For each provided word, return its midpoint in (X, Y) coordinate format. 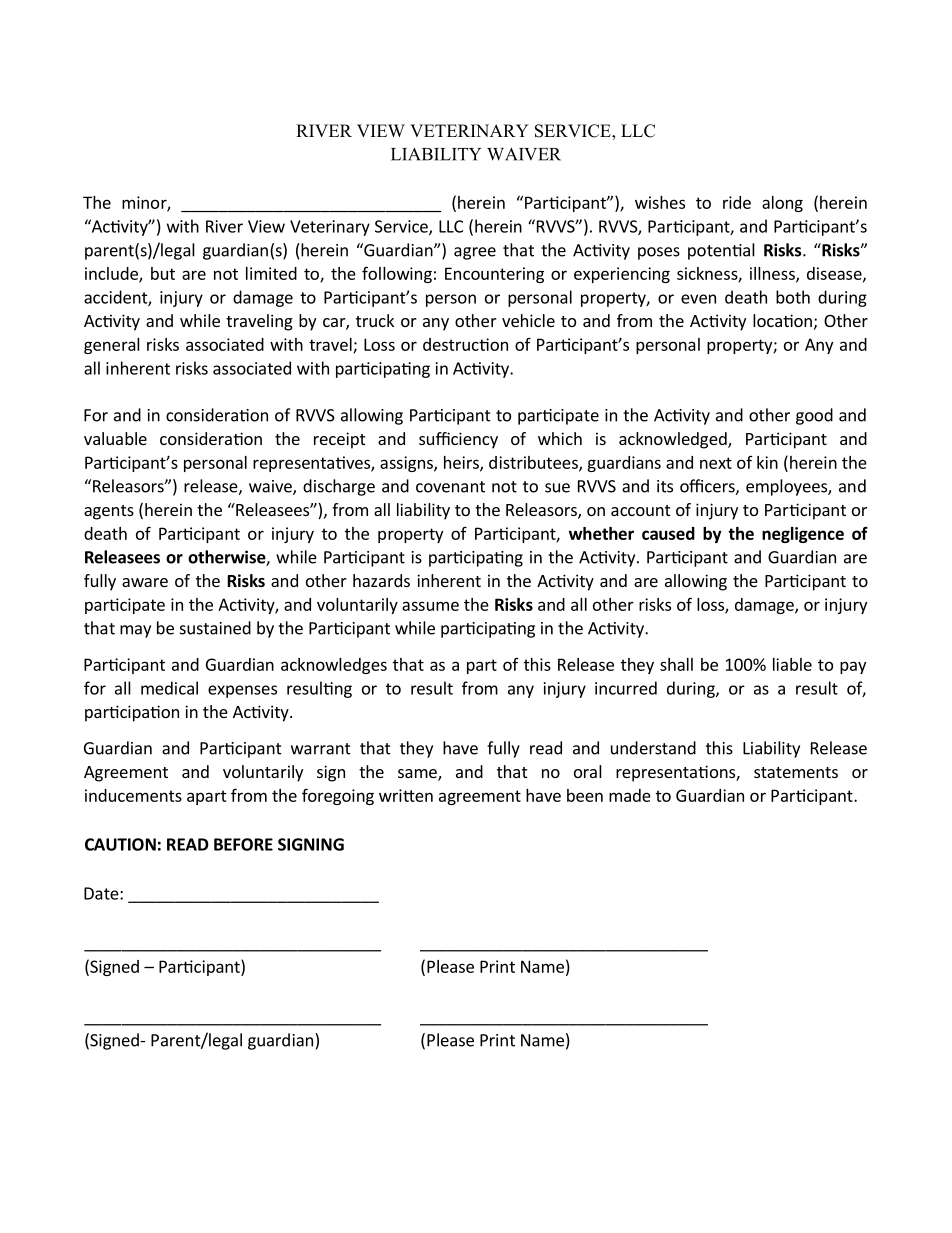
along (782, 204)
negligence (803, 535)
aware (145, 582)
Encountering (494, 275)
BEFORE (243, 844)
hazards (381, 580)
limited (271, 273)
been (585, 795)
